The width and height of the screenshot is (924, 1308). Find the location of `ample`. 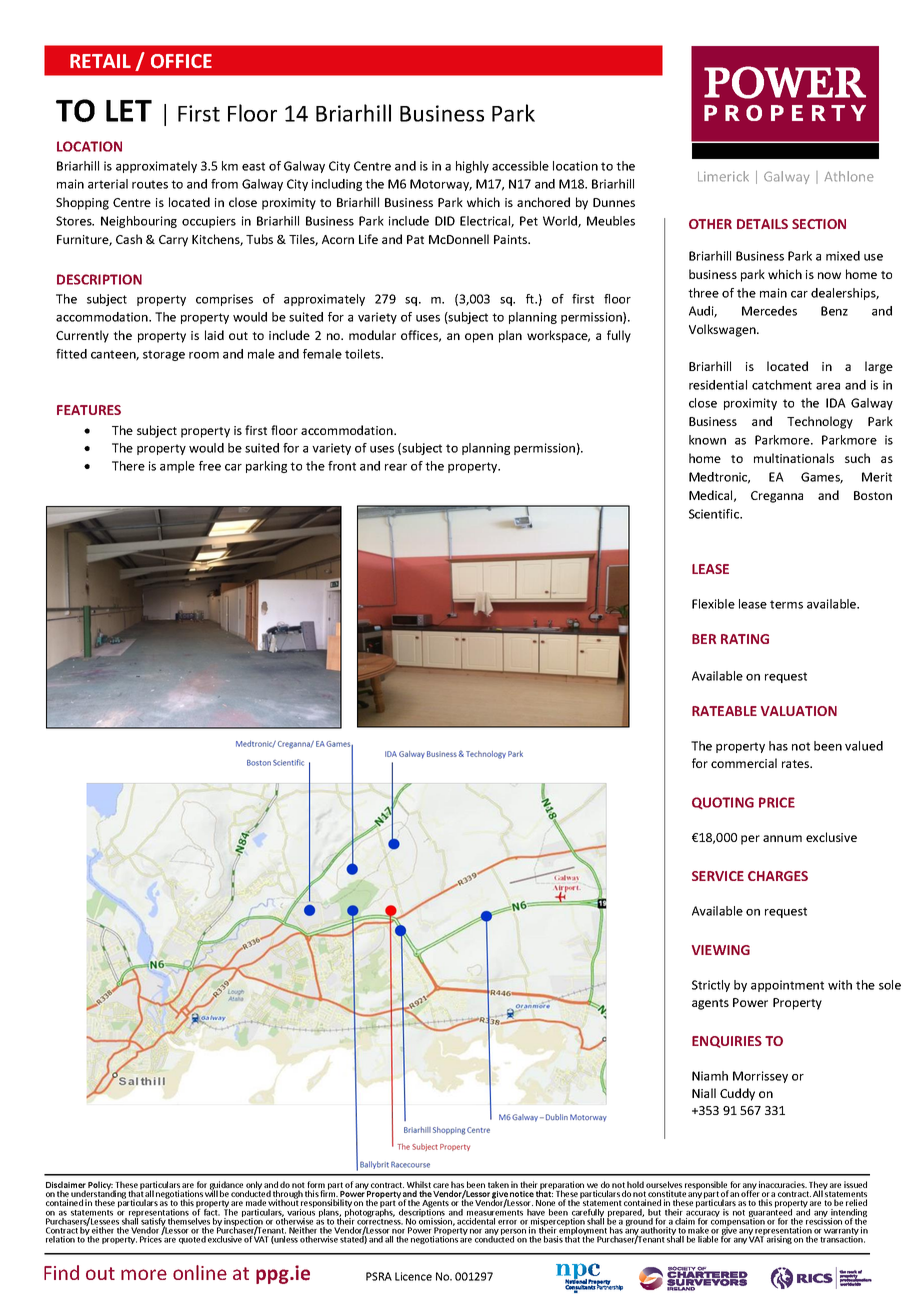

ample is located at coordinates (177, 467).
